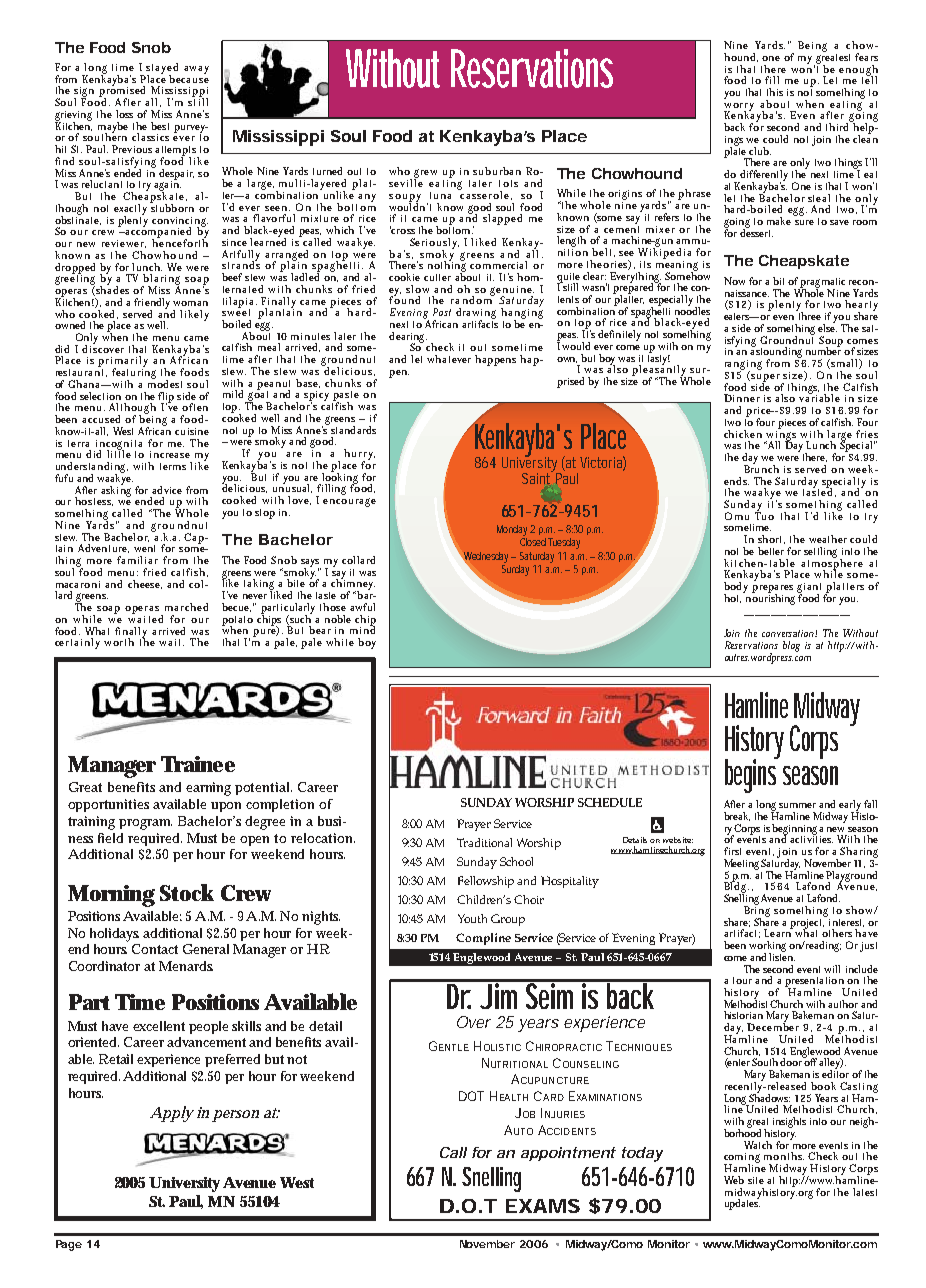 Image resolution: width=926 pixels, height=1288 pixels. What do you see at coordinates (165, 383) in the screenshot?
I see `modest` at bounding box center [165, 383].
